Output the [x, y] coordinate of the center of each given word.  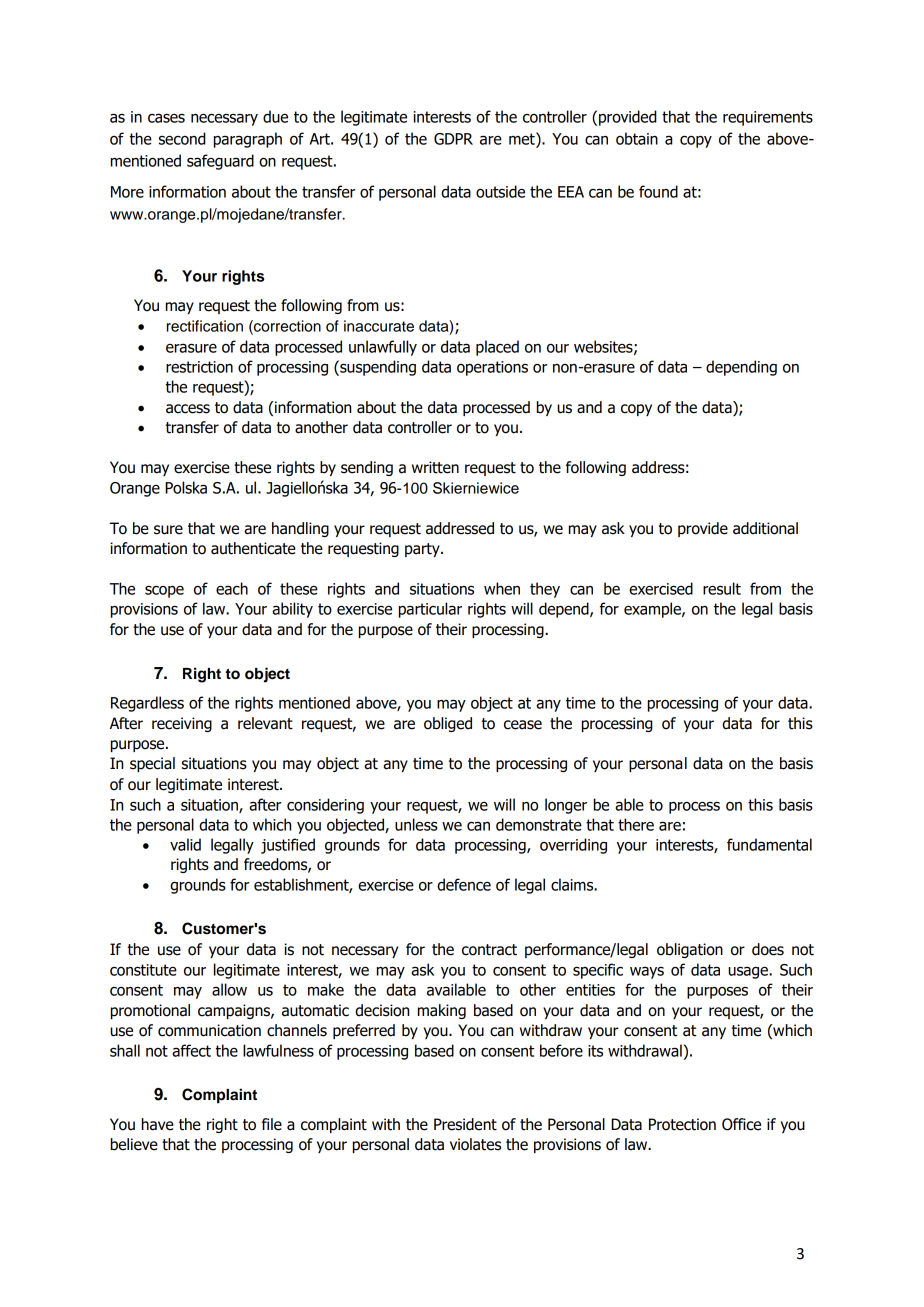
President [465, 1124]
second [182, 138]
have [158, 1124]
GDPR [453, 139]
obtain [637, 138]
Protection [682, 1124]
